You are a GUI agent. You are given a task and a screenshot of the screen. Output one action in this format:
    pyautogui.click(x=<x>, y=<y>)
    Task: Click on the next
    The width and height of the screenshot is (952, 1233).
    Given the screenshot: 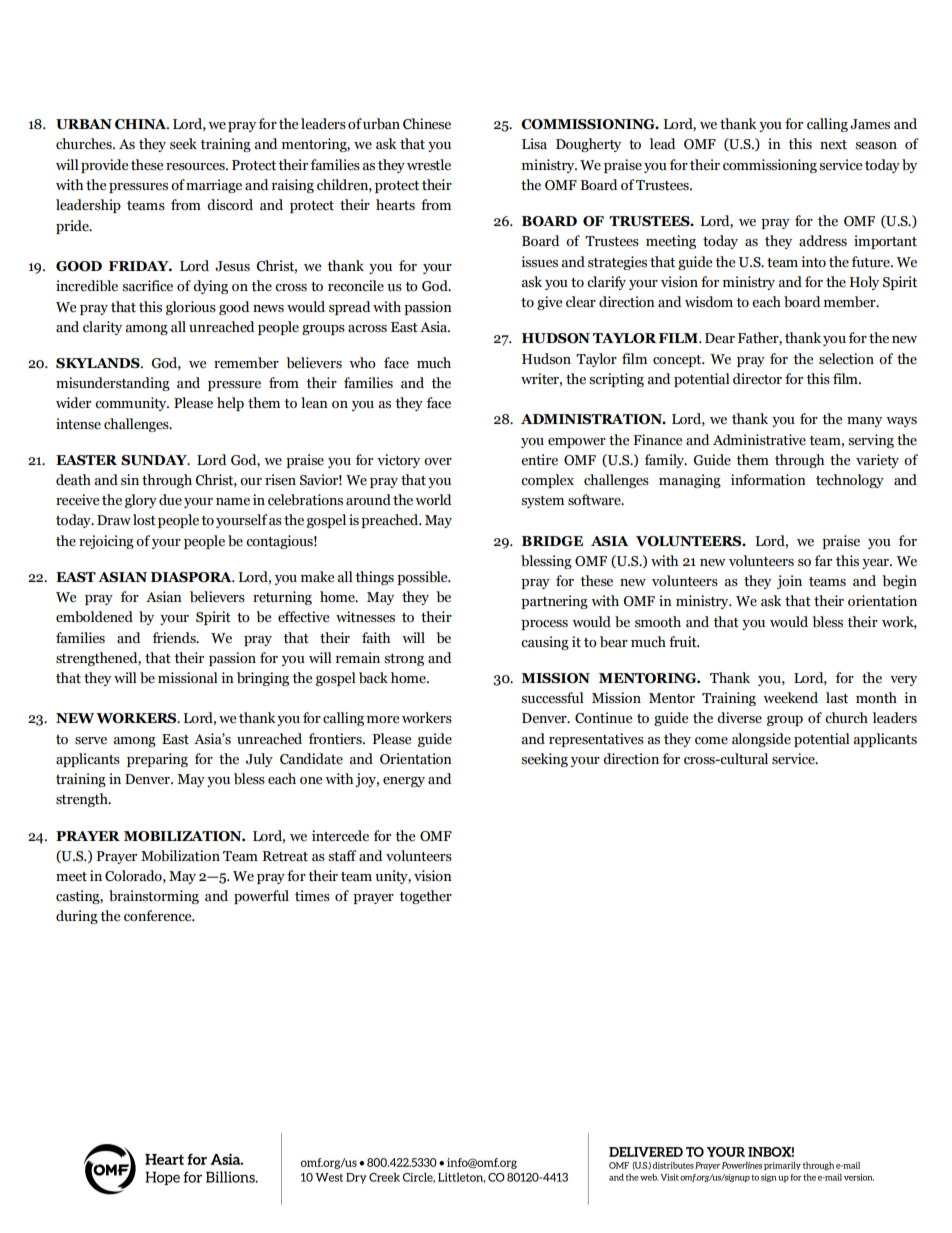 What is the action you would take?
    pyautogui.click(x=833, y=144)
